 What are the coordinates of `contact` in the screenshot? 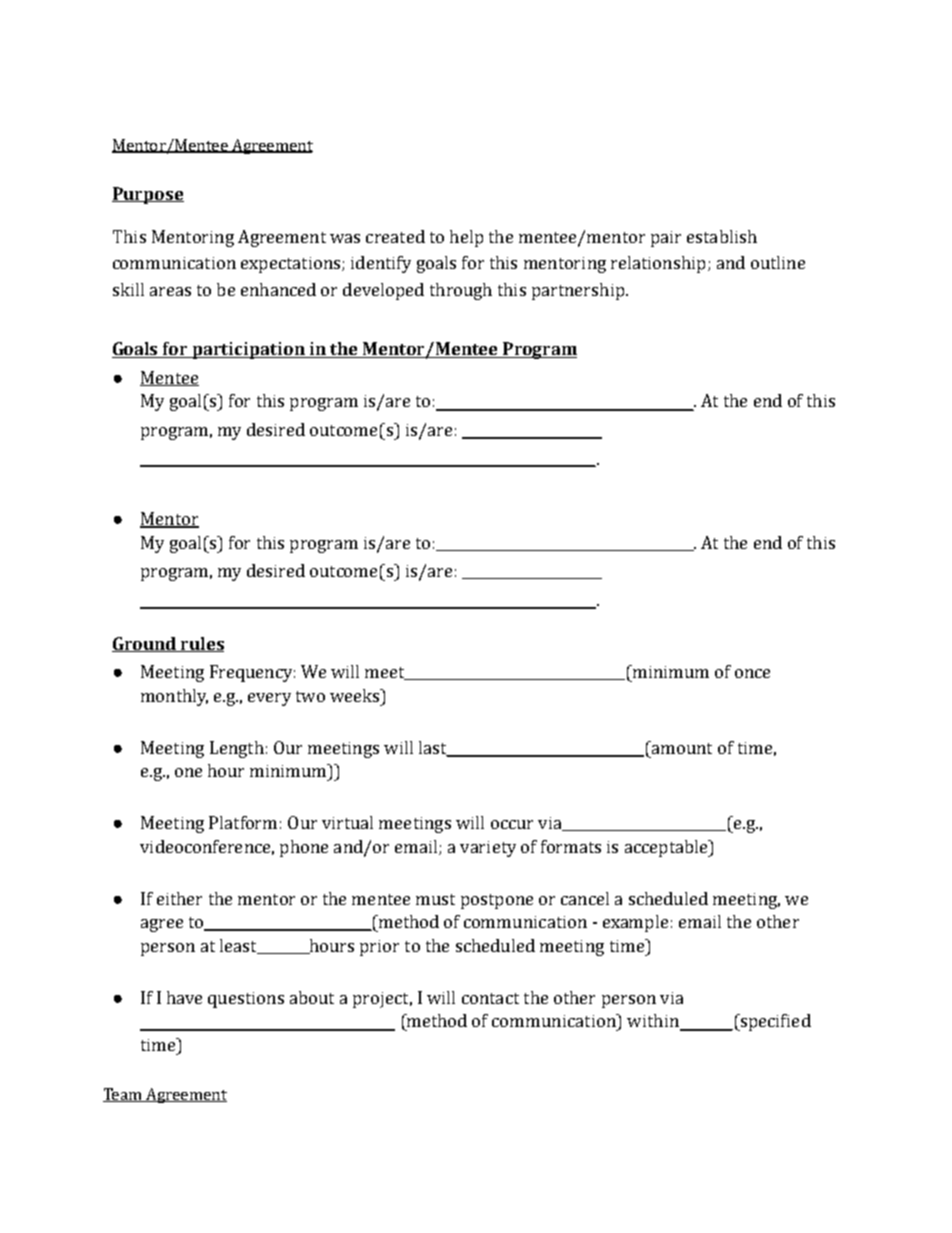 It's located at (490, 998).
